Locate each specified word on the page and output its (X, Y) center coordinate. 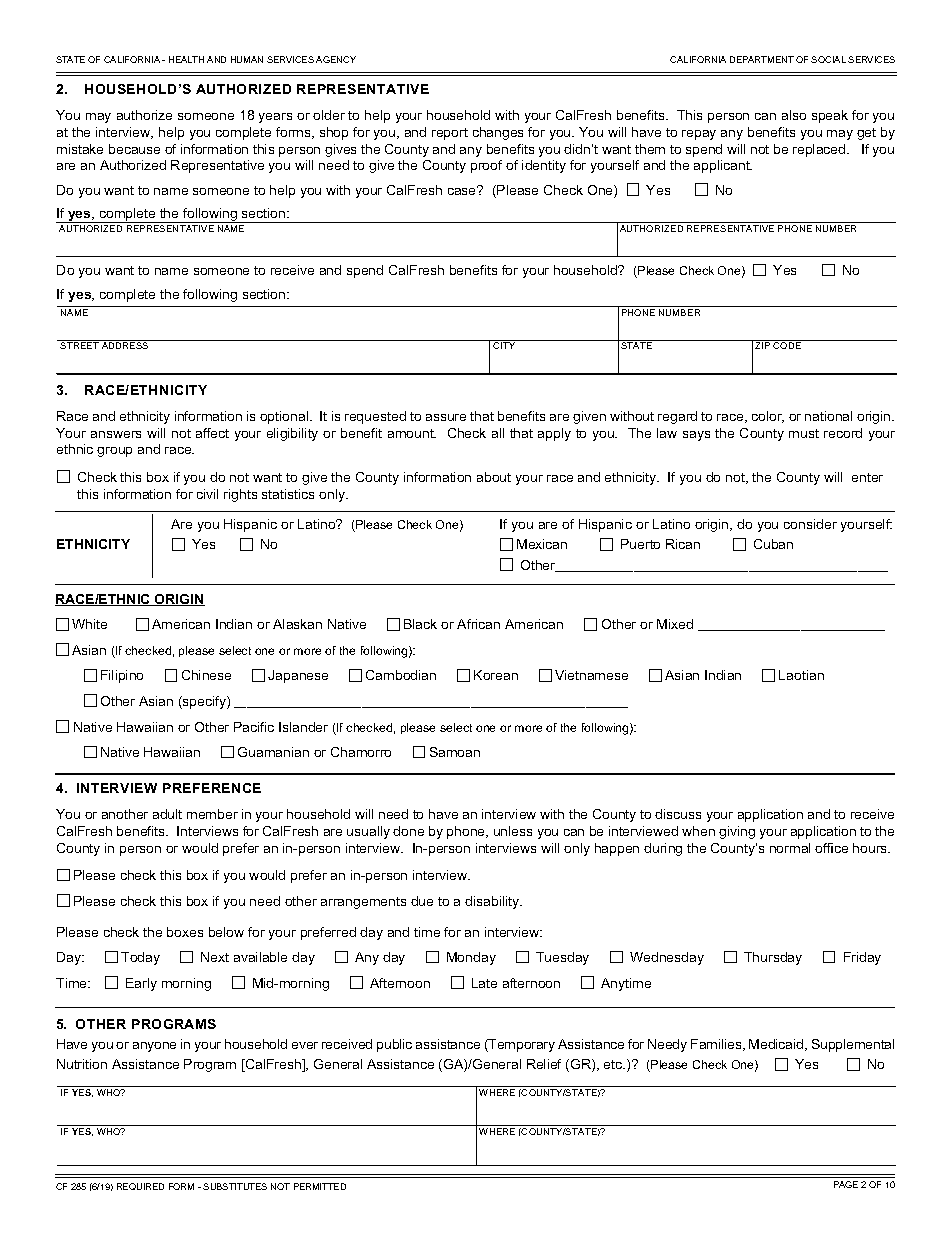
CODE (787, 345)
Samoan (455, 752)
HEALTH (186, 59)
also (794, 115)
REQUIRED (140, 1186)
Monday (471, 958)
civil (207, 494)
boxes (185, 932)
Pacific (254, 727)
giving (737, 832)
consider (810, 524)
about (494, 477)
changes (498, 133)
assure (446, 417)
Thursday (773, 958)
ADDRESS (125, 345)
